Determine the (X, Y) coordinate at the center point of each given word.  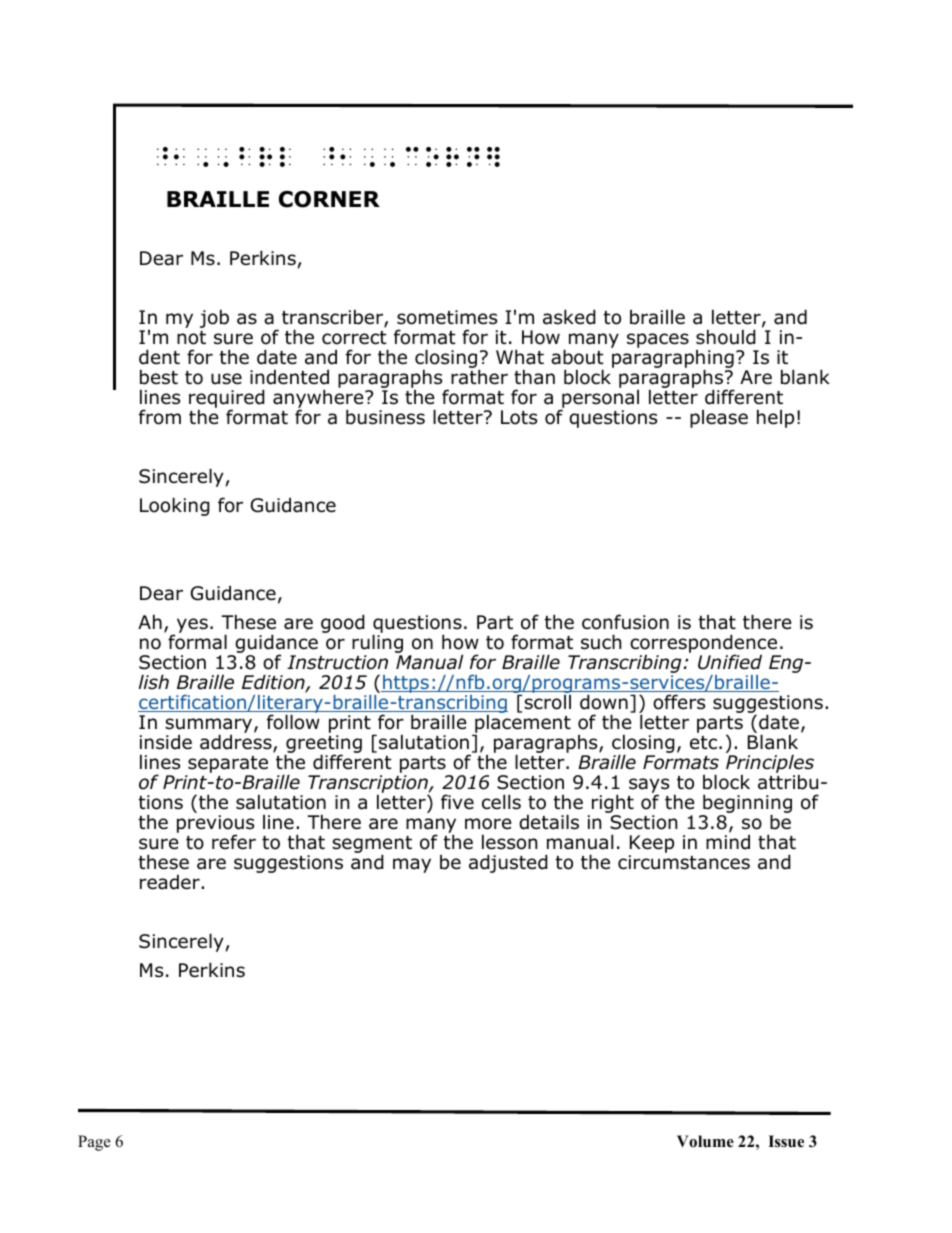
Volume (705, 1141)
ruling (377, 645)
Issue (786, 1141)
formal (197, 642)
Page (94, 1143)
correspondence (705, 645)
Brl (265, 157)
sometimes (447, 317)
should (726, 337)
